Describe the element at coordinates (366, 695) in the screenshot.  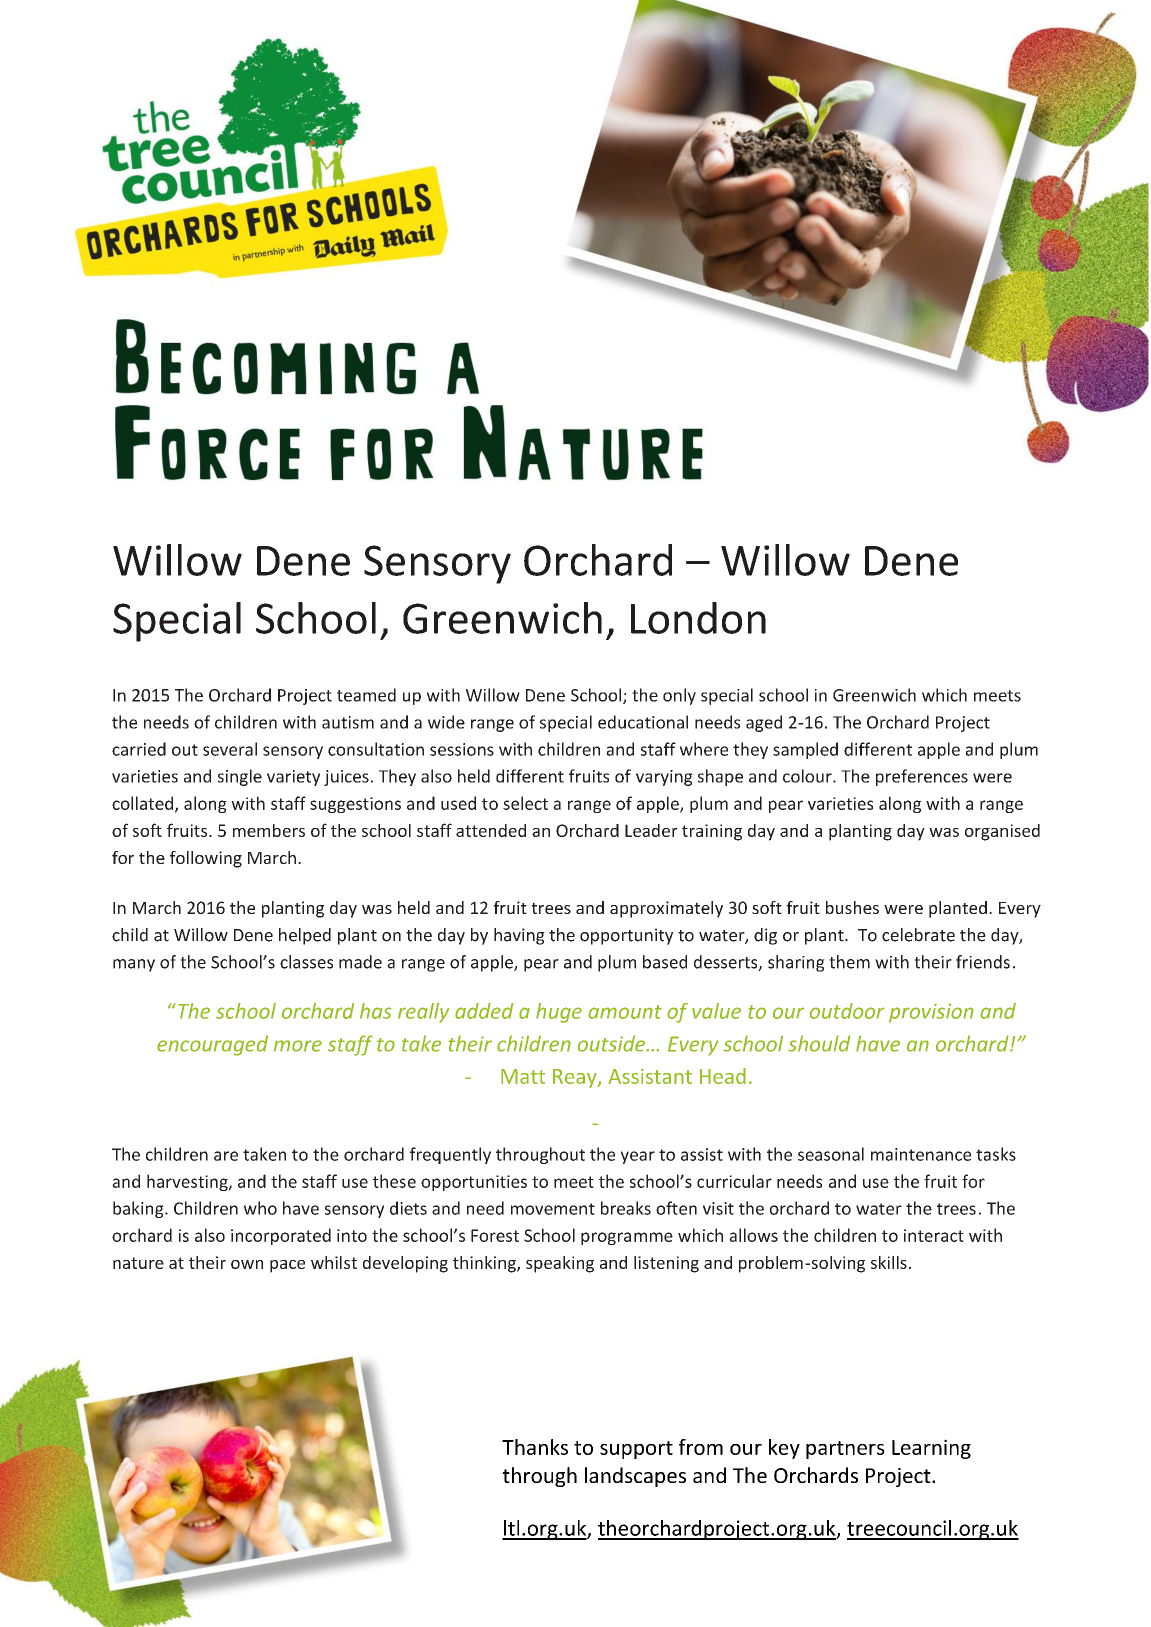
I see `teamed` at that location.
